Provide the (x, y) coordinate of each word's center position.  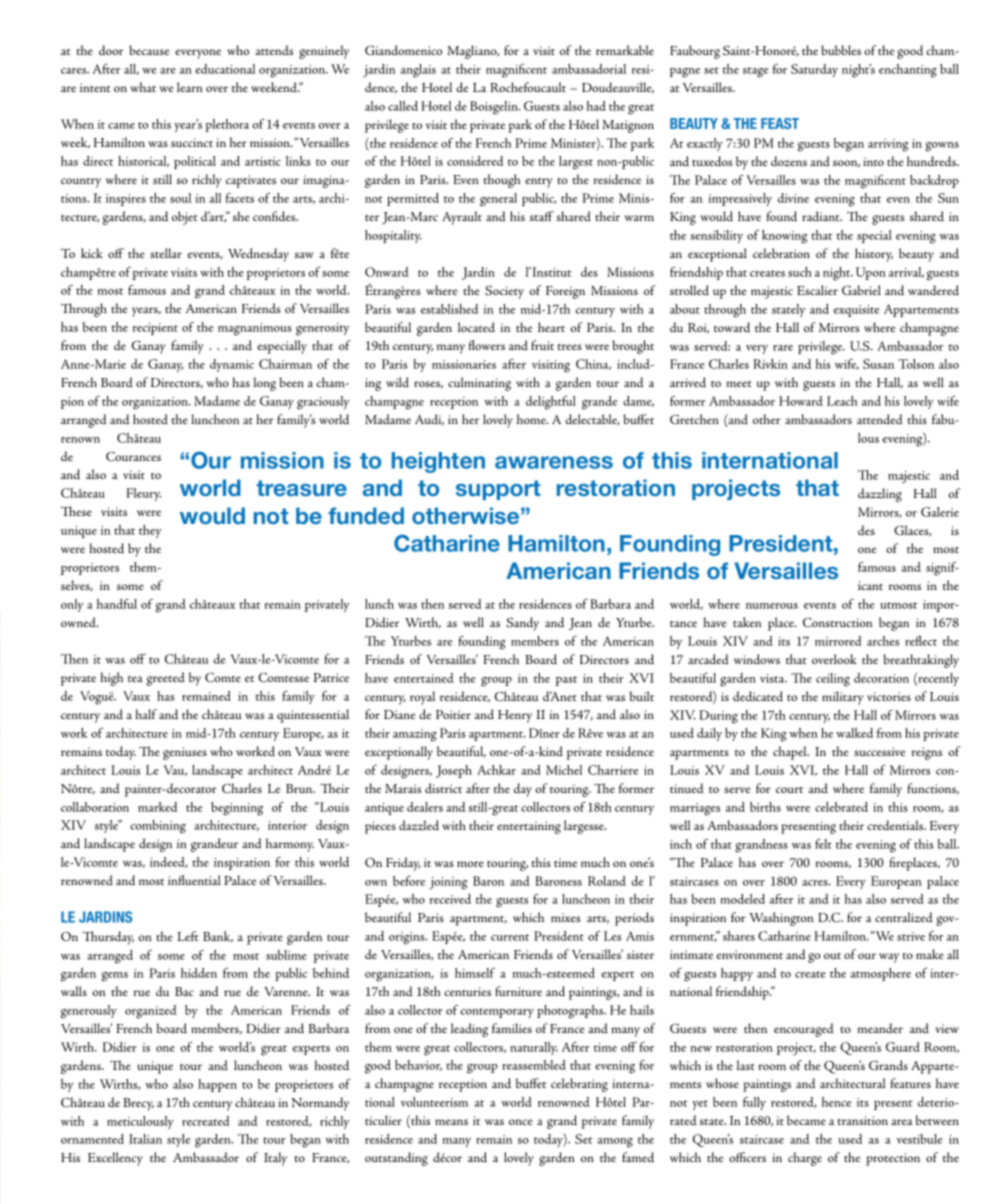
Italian (145, 1139)
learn (190, 87)
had (596, 106)
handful (117, 604)
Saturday (814, 70)
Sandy (522, 624)
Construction (838, 622)
